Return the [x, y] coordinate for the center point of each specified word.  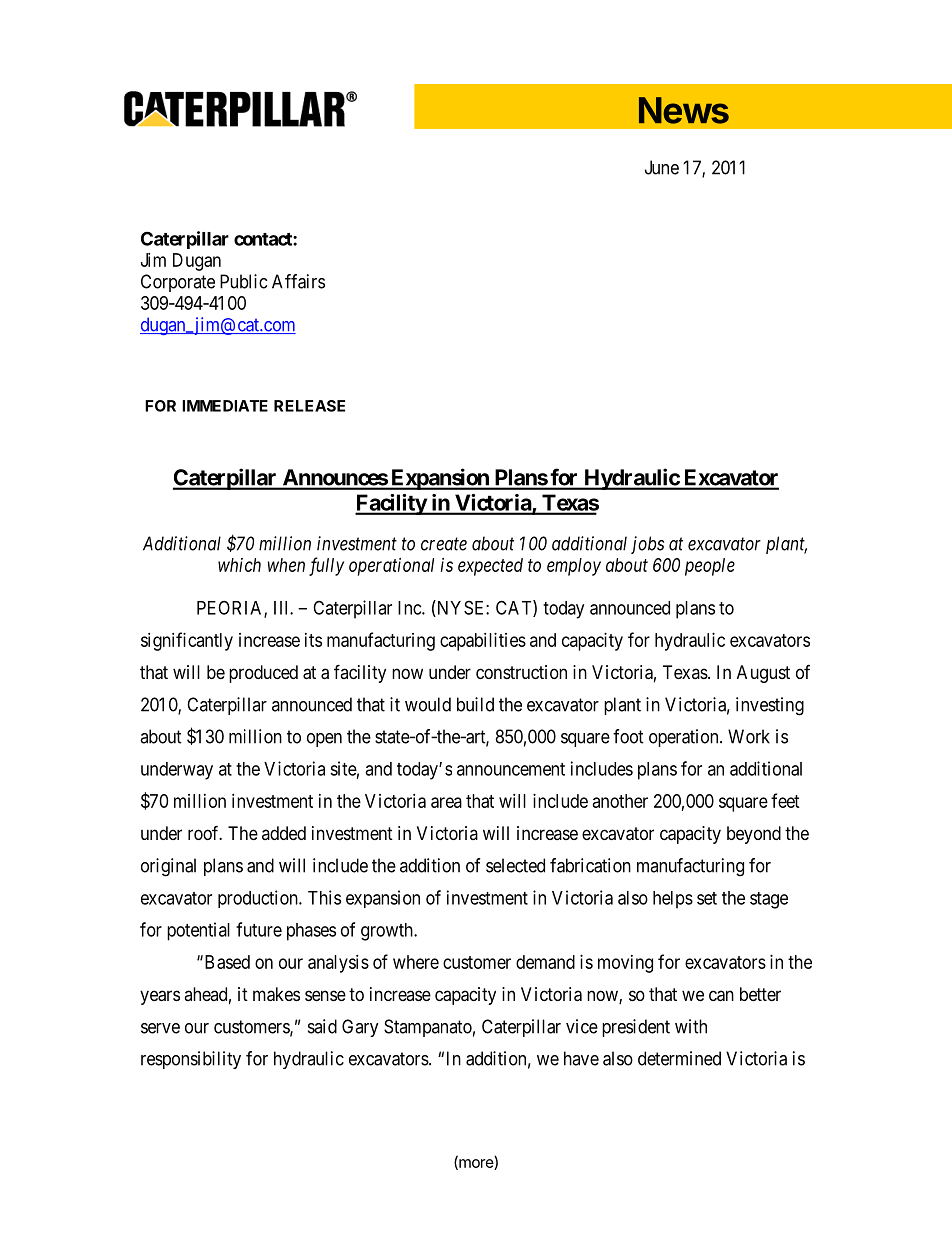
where [416, 962]
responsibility [191, 1060]
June [662, 167]
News [684, 110]
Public [243, 281]
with [691, 1026]
